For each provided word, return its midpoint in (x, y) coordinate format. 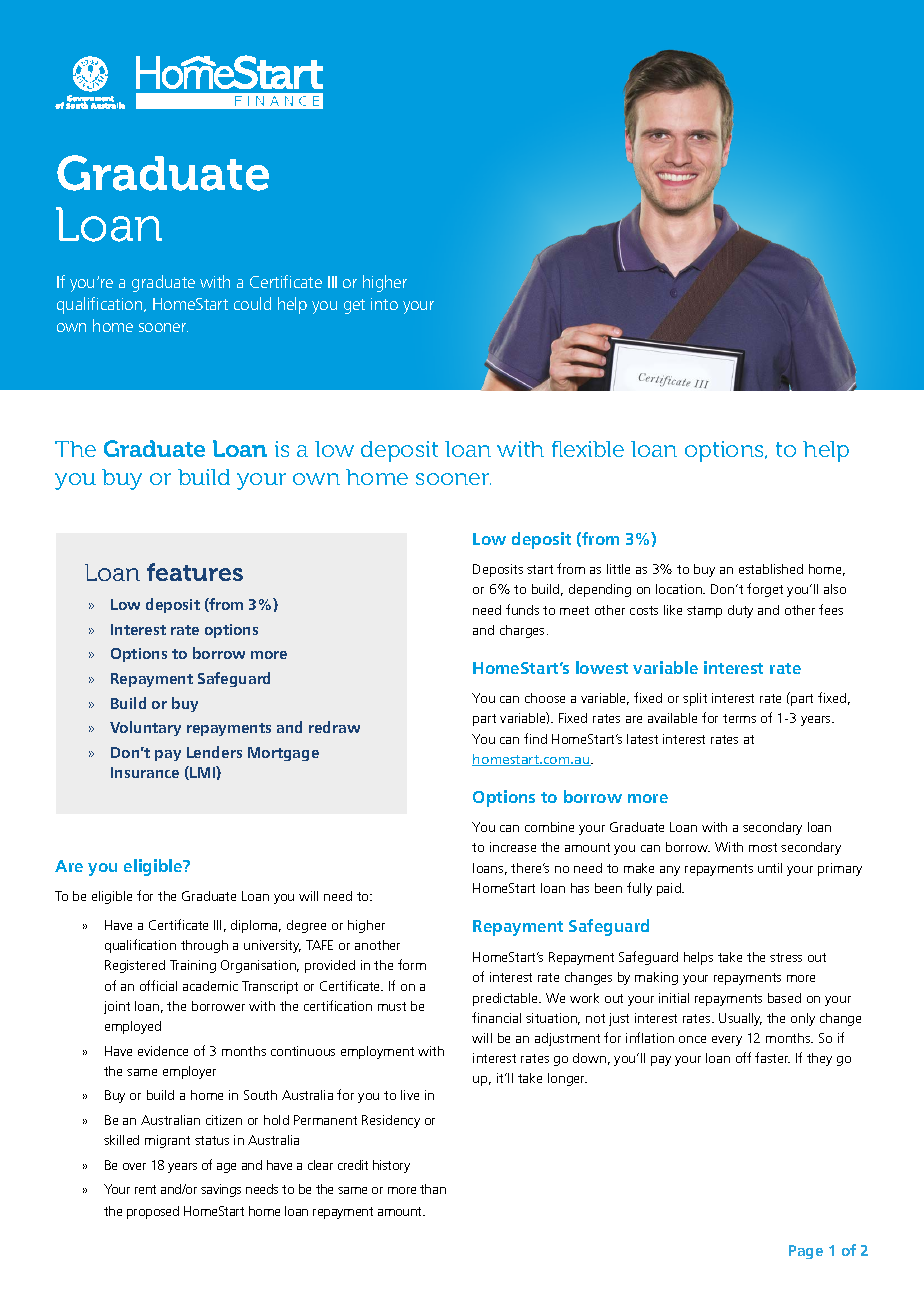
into (384, 304)
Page (806, 1252)
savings (221, 1190)
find (535, 738)
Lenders (214, 752)
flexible (588, 449)
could (252, 303)
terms (739, 718)
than (433, 1189)
